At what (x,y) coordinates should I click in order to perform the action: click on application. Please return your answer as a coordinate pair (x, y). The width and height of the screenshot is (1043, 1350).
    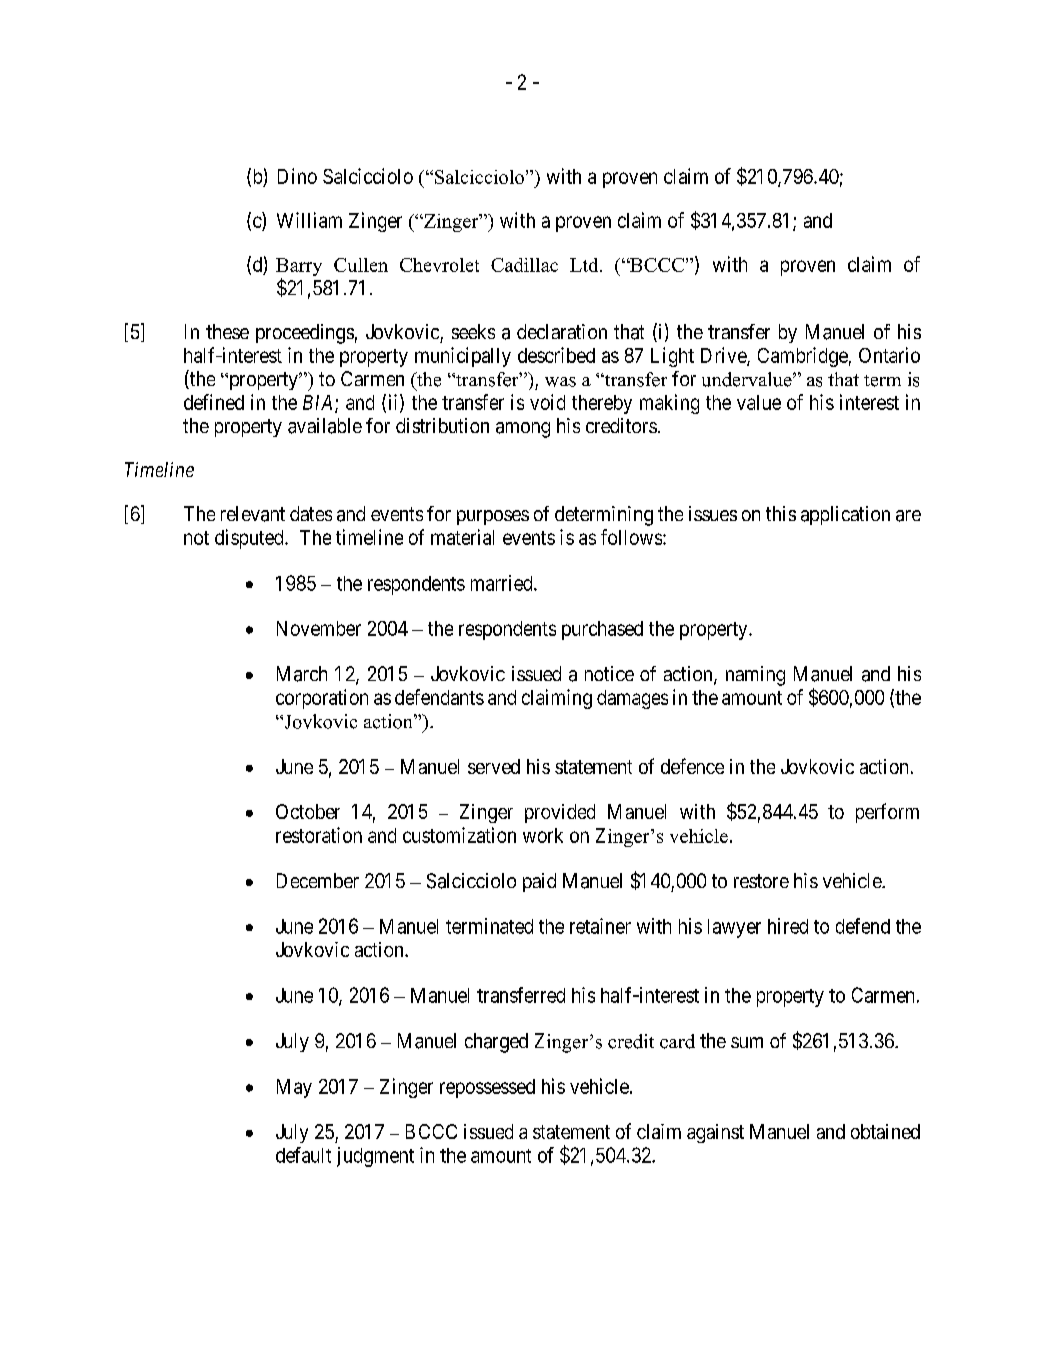
    Looking at the image, I should click on (845, 515).
